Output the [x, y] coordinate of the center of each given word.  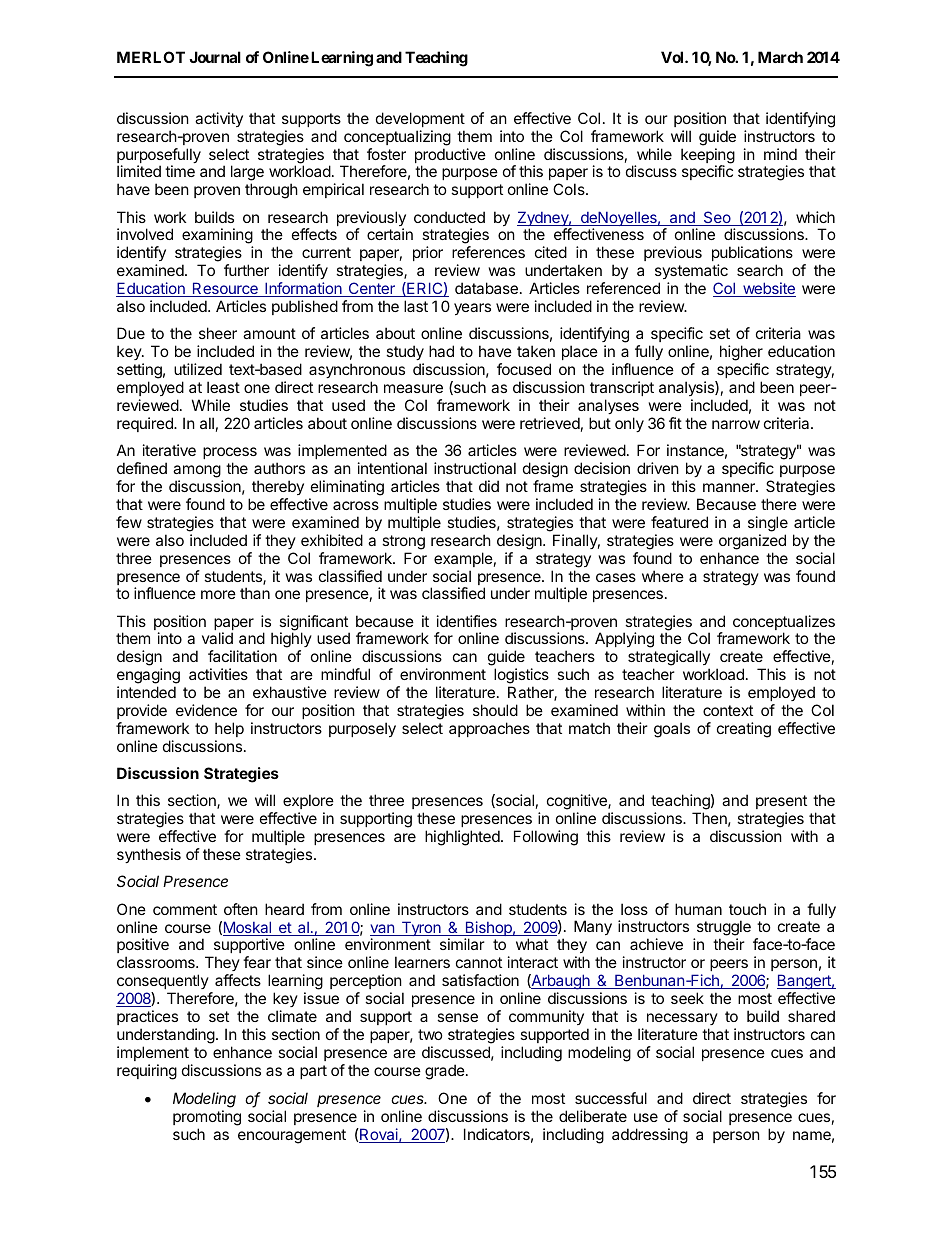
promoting [207, 1118]
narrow [736, 424]
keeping [708, 157]
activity [219, 119]
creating [744, 730]
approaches [489, 729]
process [230, 453]
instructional [475, 468]
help [229, 729]
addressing [650, 1136]
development [420, 119]
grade [446, 1072]
